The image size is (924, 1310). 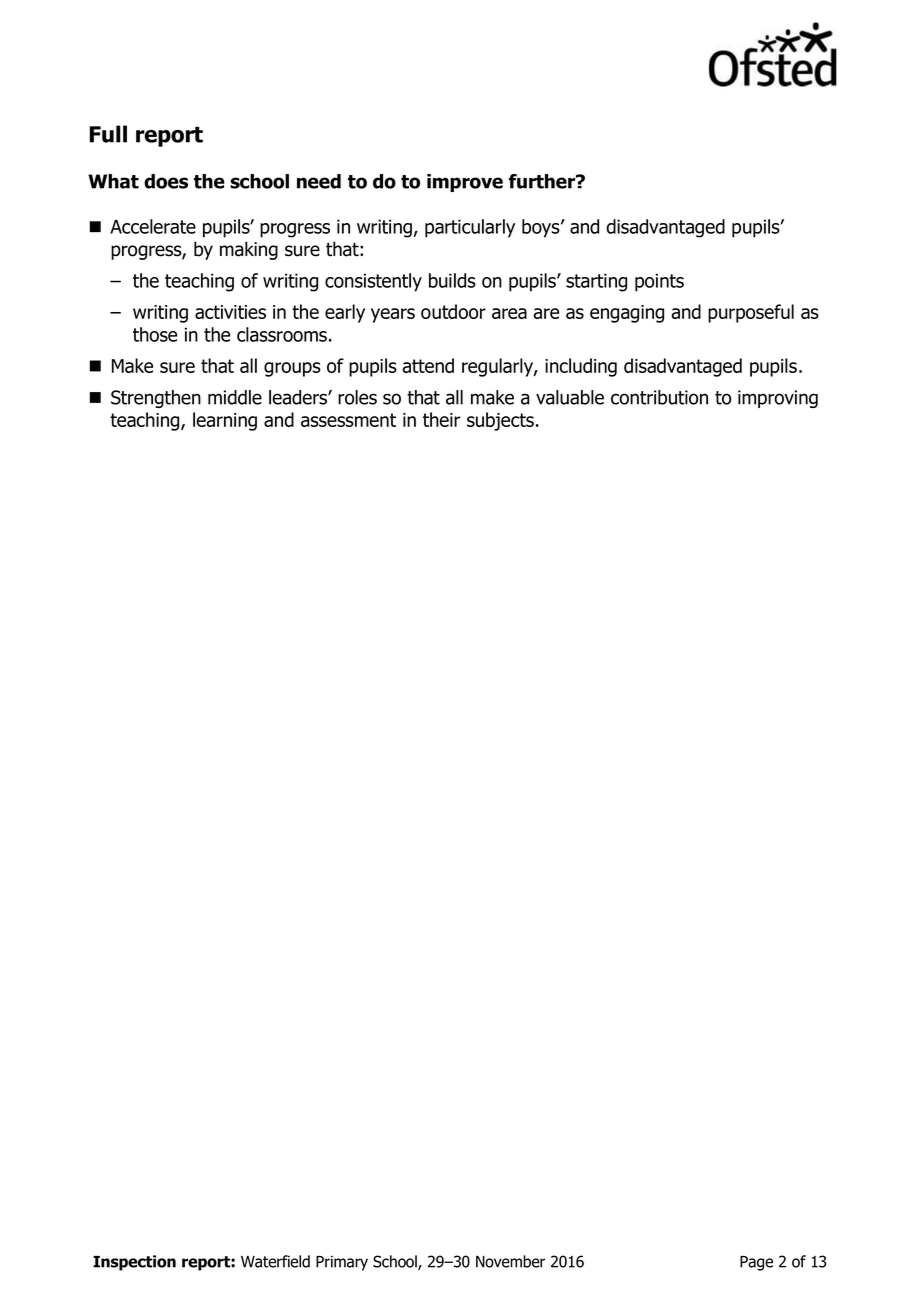 What do you see at coordinates (225, 421) in the screenshot?
I see `learning` at bounding box center [225, 421].
